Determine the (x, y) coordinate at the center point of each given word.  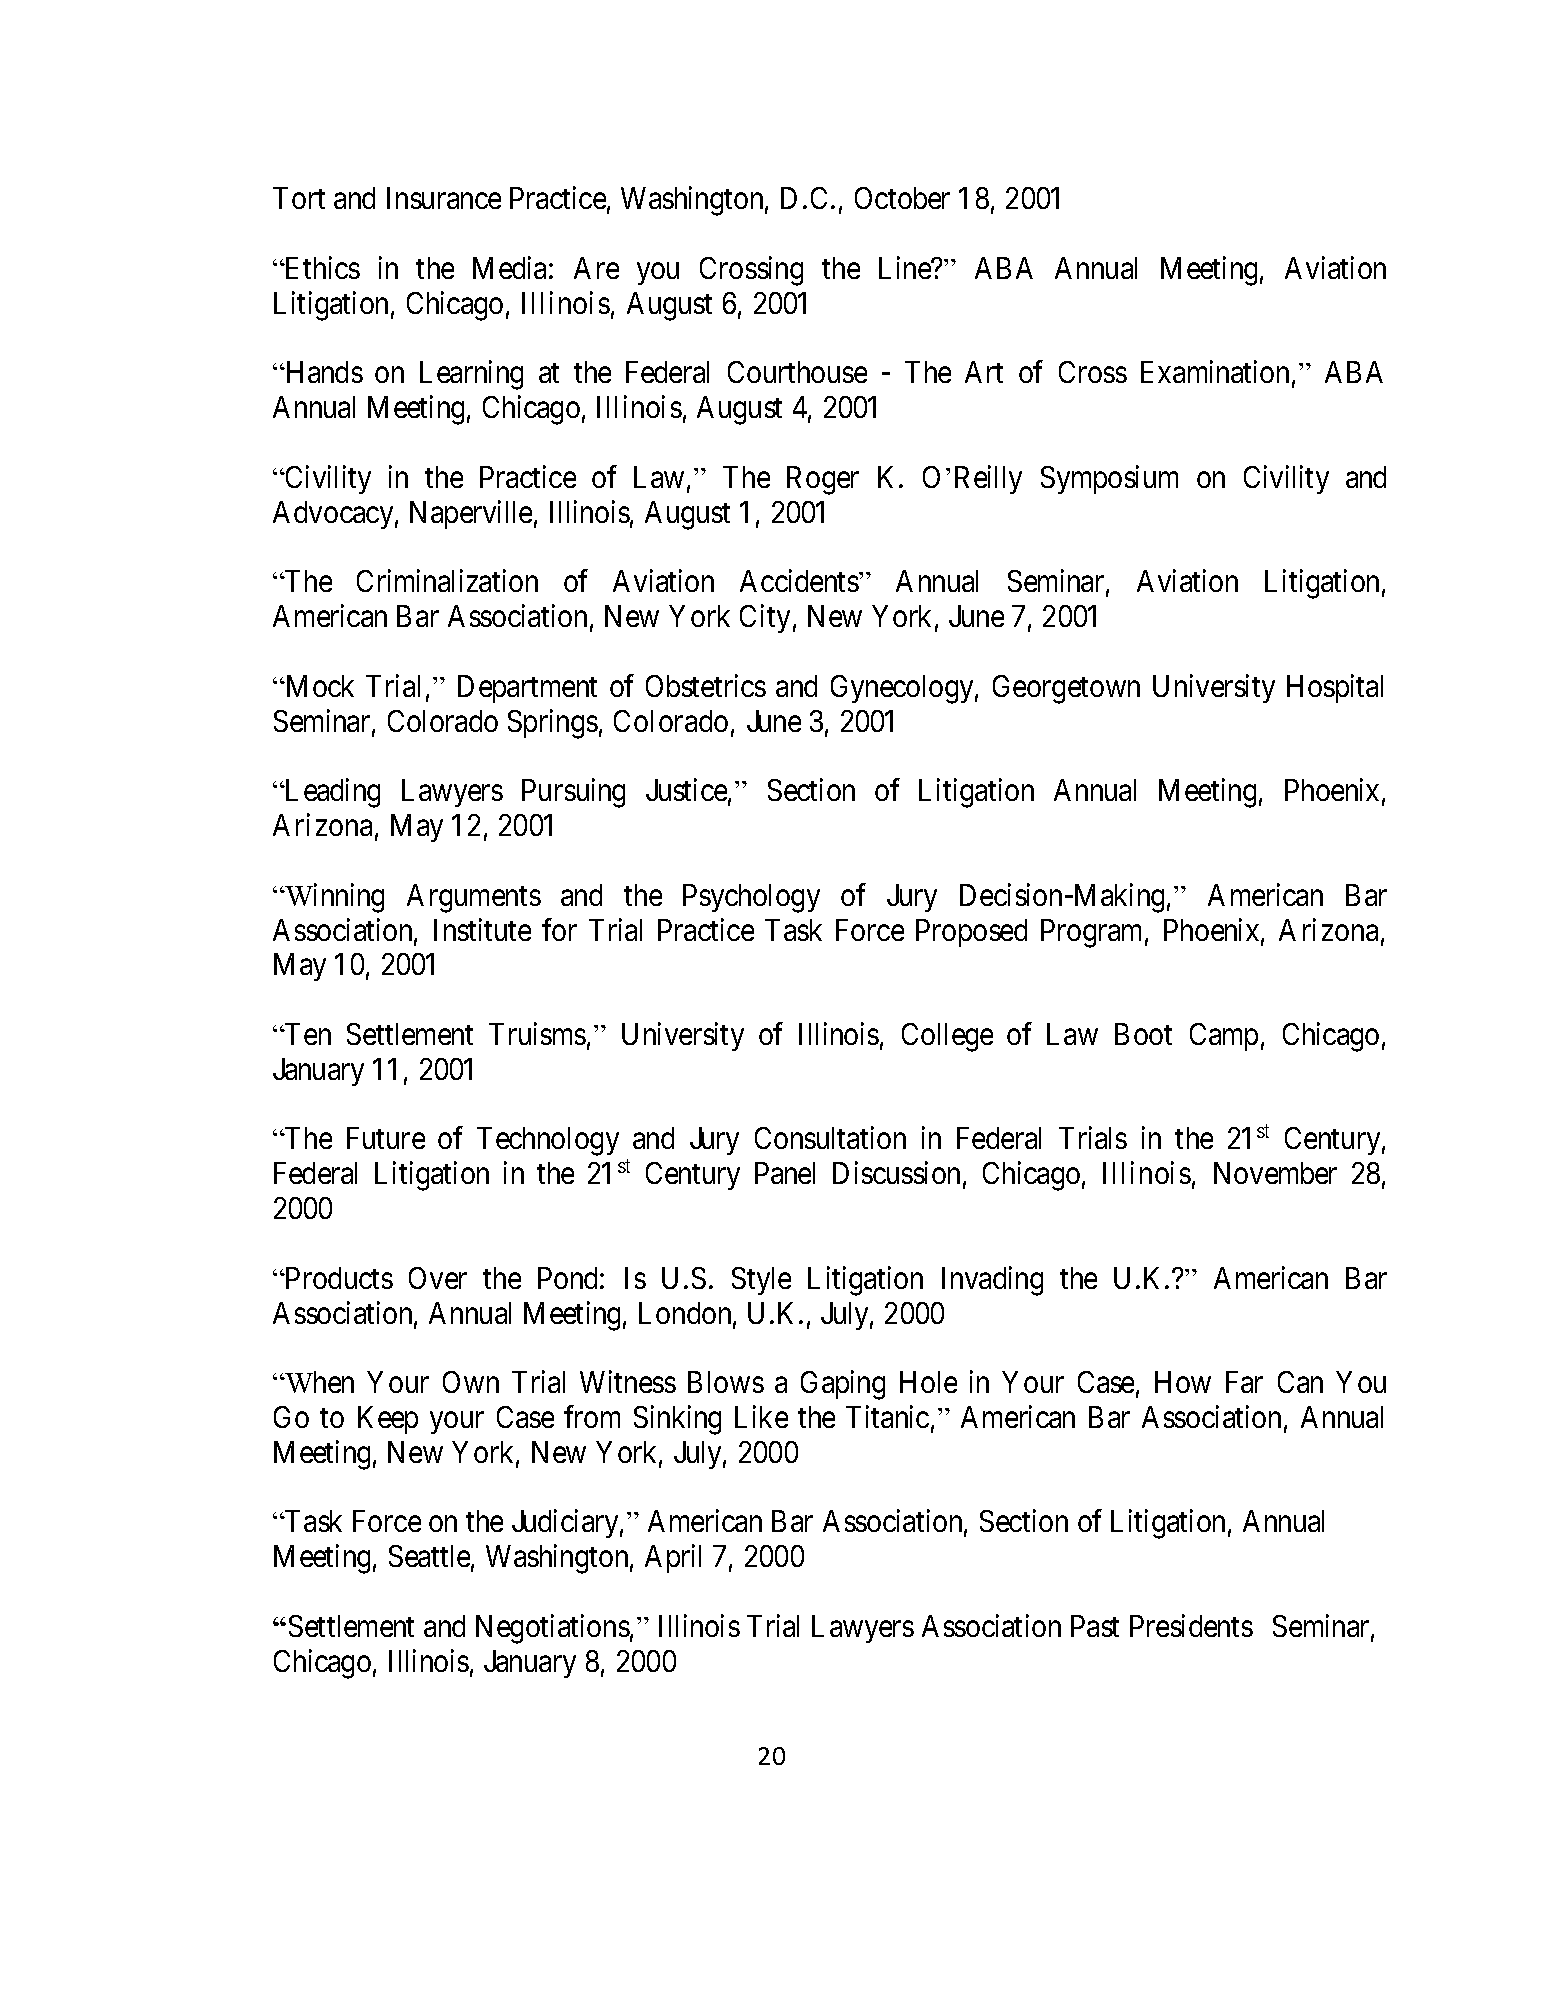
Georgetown (1066, 689)
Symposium (1109, 479)
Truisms (537, 1033)
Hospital (1335, 688)
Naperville (471, 514)
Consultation (830, 1138)
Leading (331, 793)
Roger (823, 480)
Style (761, 1281)
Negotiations (553, 1629)
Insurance (444, 198)
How (1183, 1382)
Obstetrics (706, 685)
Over (438, 1278)
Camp (1224, 1037)
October (902, 198)
